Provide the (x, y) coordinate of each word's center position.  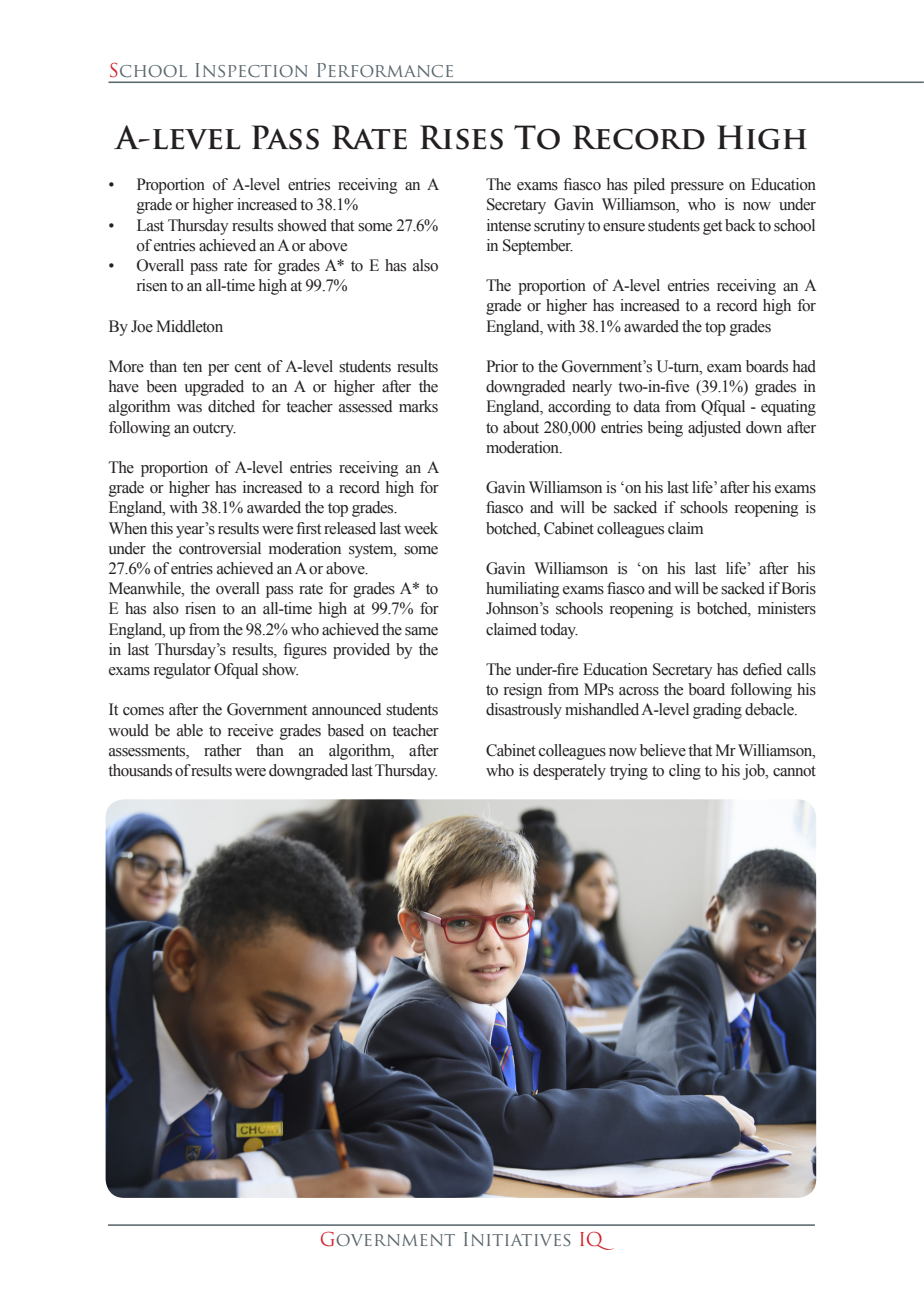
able (190, 730)
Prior (502, 366)
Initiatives (517, 1239)
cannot (794, 771)
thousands (140, 770)
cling (685, 772)
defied (762, 669)
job (755, 772)
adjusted (714, 429)
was (189, 408)
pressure (697, 188)
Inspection (251, 70)
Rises (461, 137)
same (421, 631)
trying (629, 772)
